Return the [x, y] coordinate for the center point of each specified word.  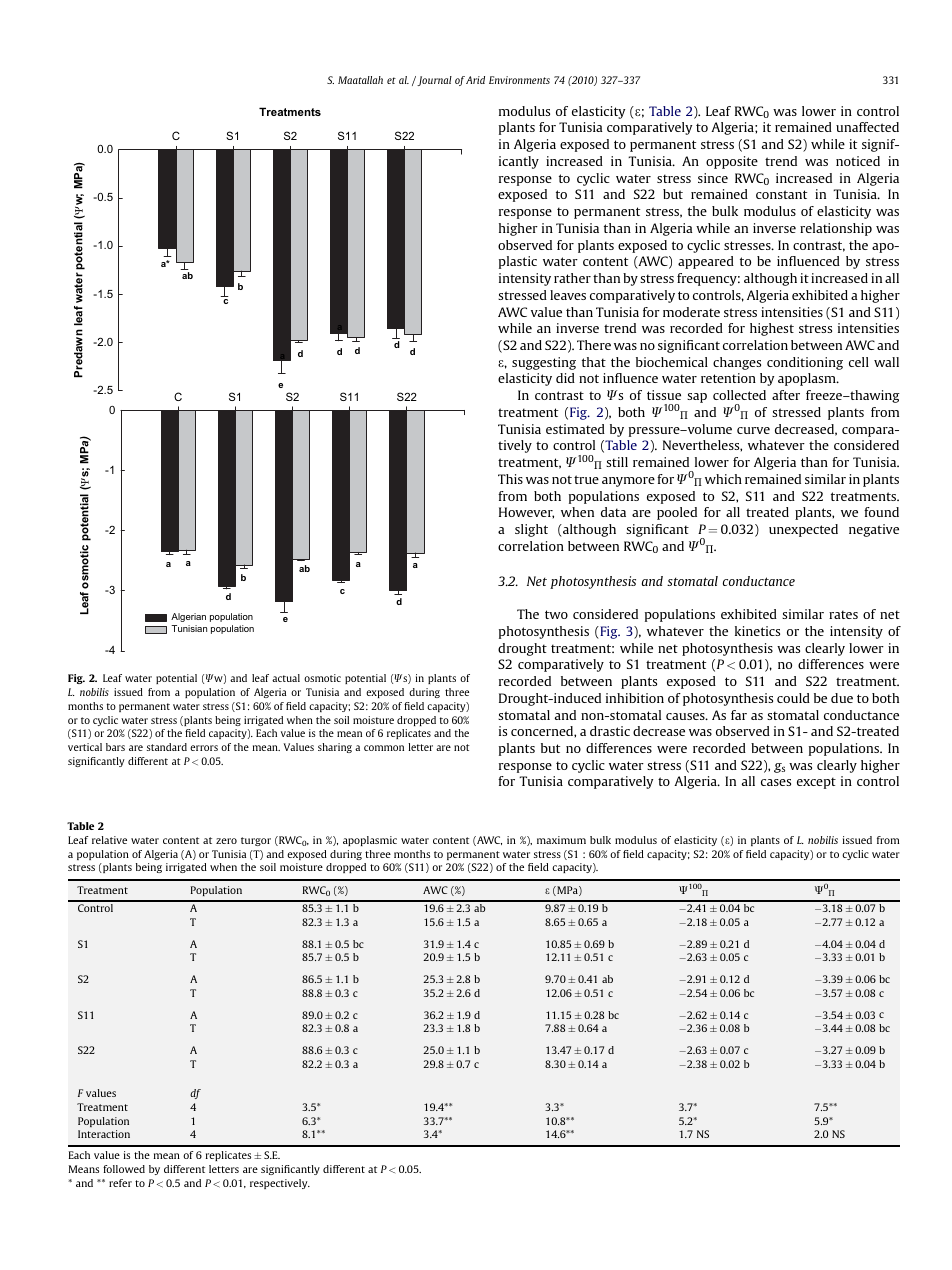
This [510, 479]
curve [753, 430]
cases [776, 782]
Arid [475, 80]
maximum [561, 840]
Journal [433, 81]
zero [226, 841]
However [526, 513]
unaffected [867, 127]
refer [120, 1183]
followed [124, 1169]
